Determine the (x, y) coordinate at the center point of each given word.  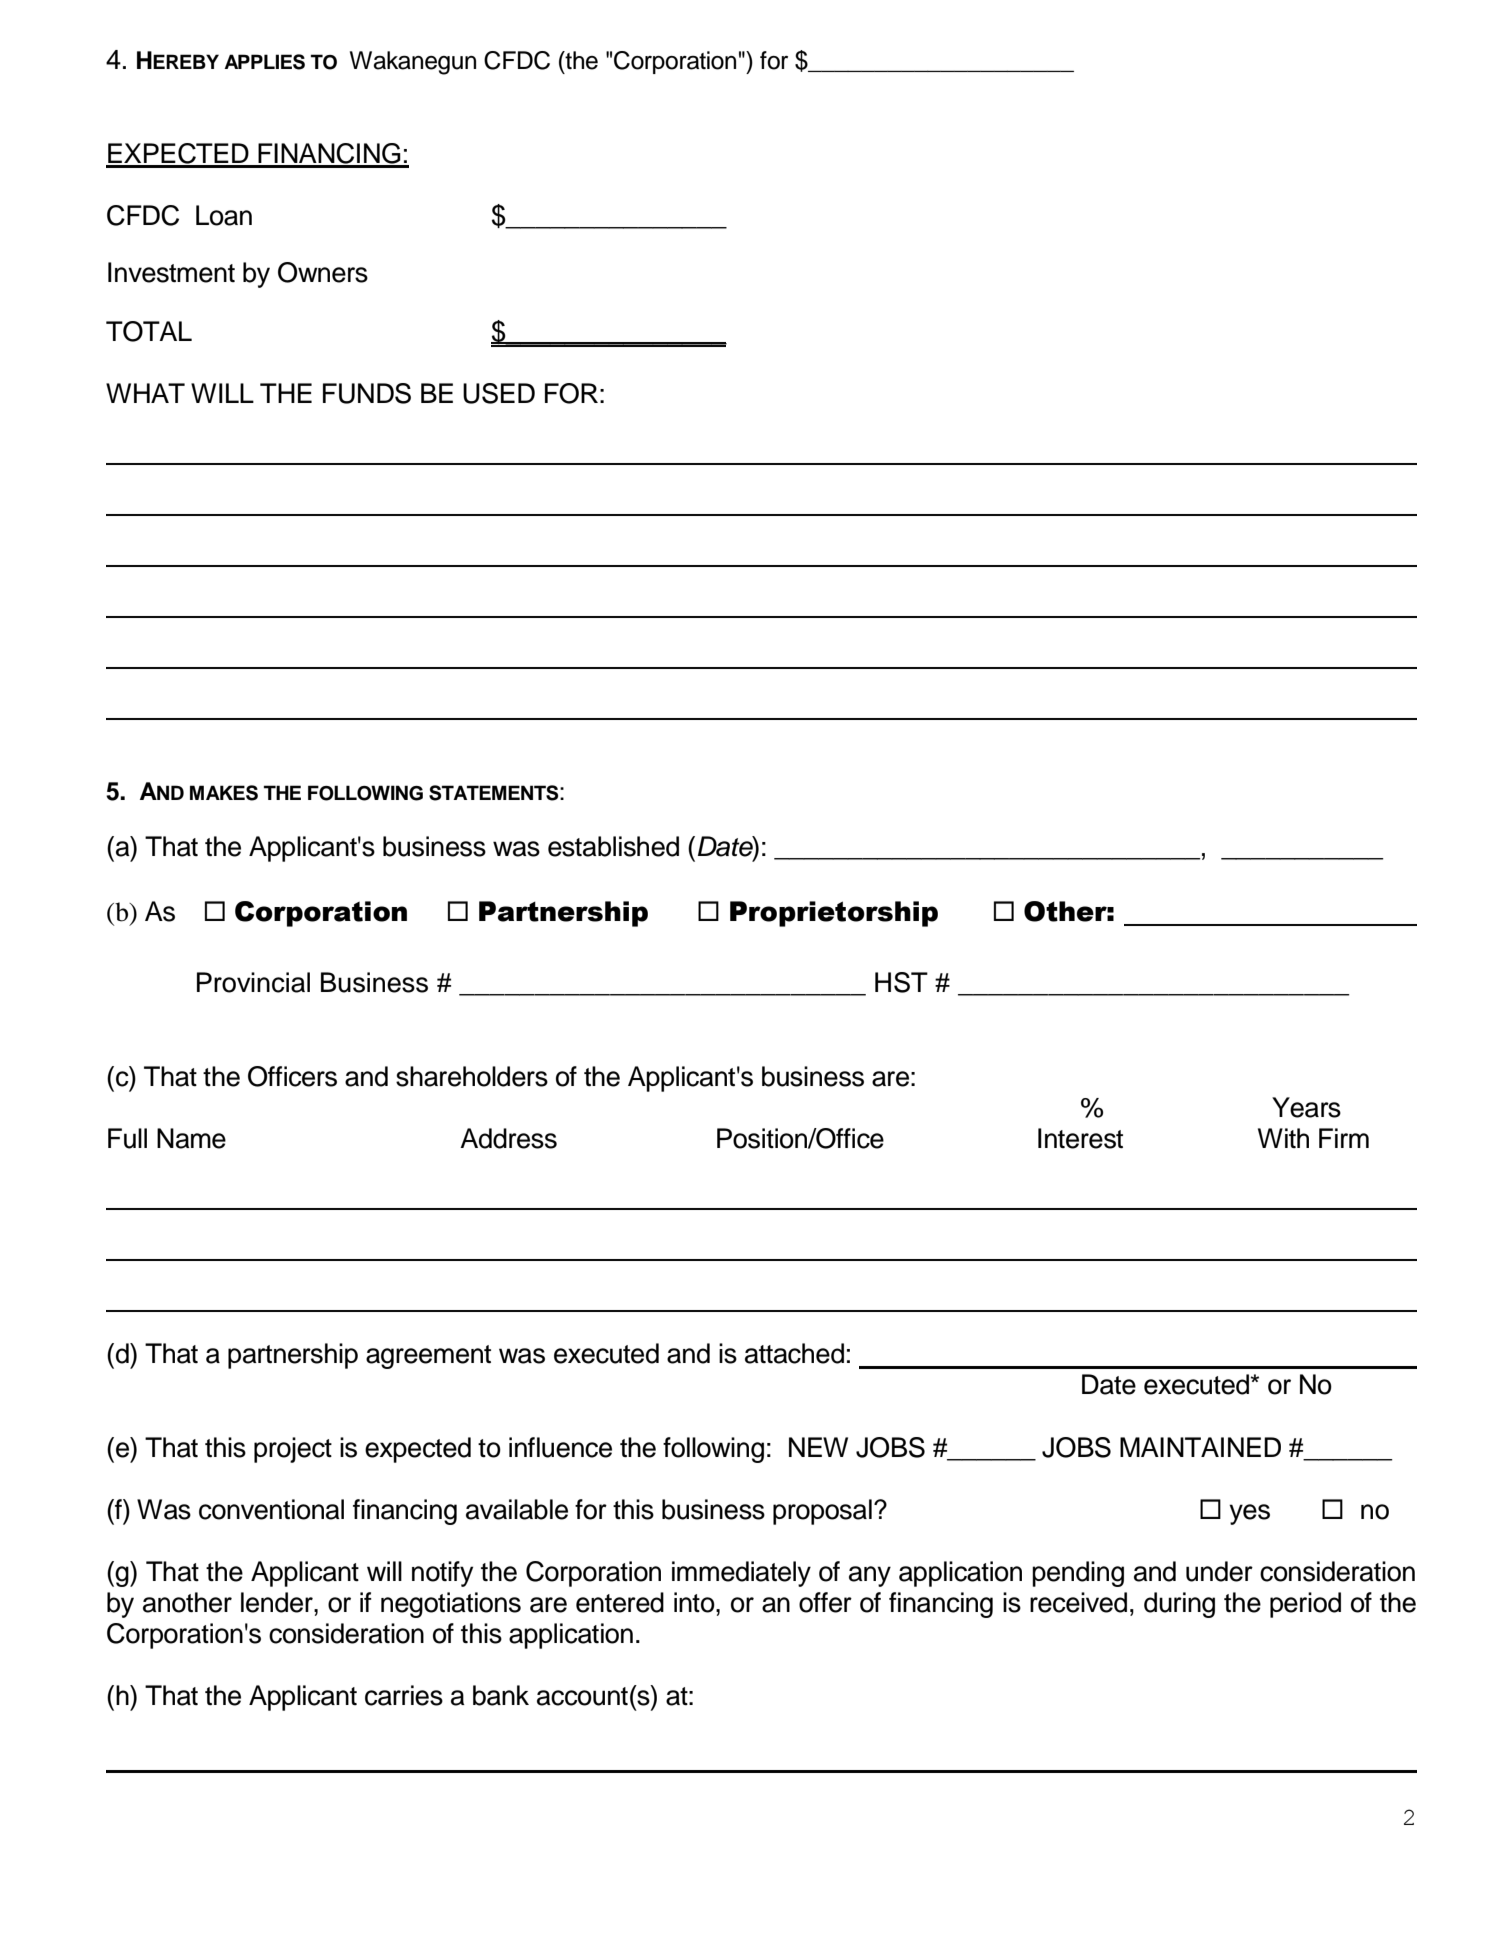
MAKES (224, 793)
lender (278, 1602)
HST (901, 982)
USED (499, 393)
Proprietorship (834, 914)
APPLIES (264, 62)
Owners (323, 272)
